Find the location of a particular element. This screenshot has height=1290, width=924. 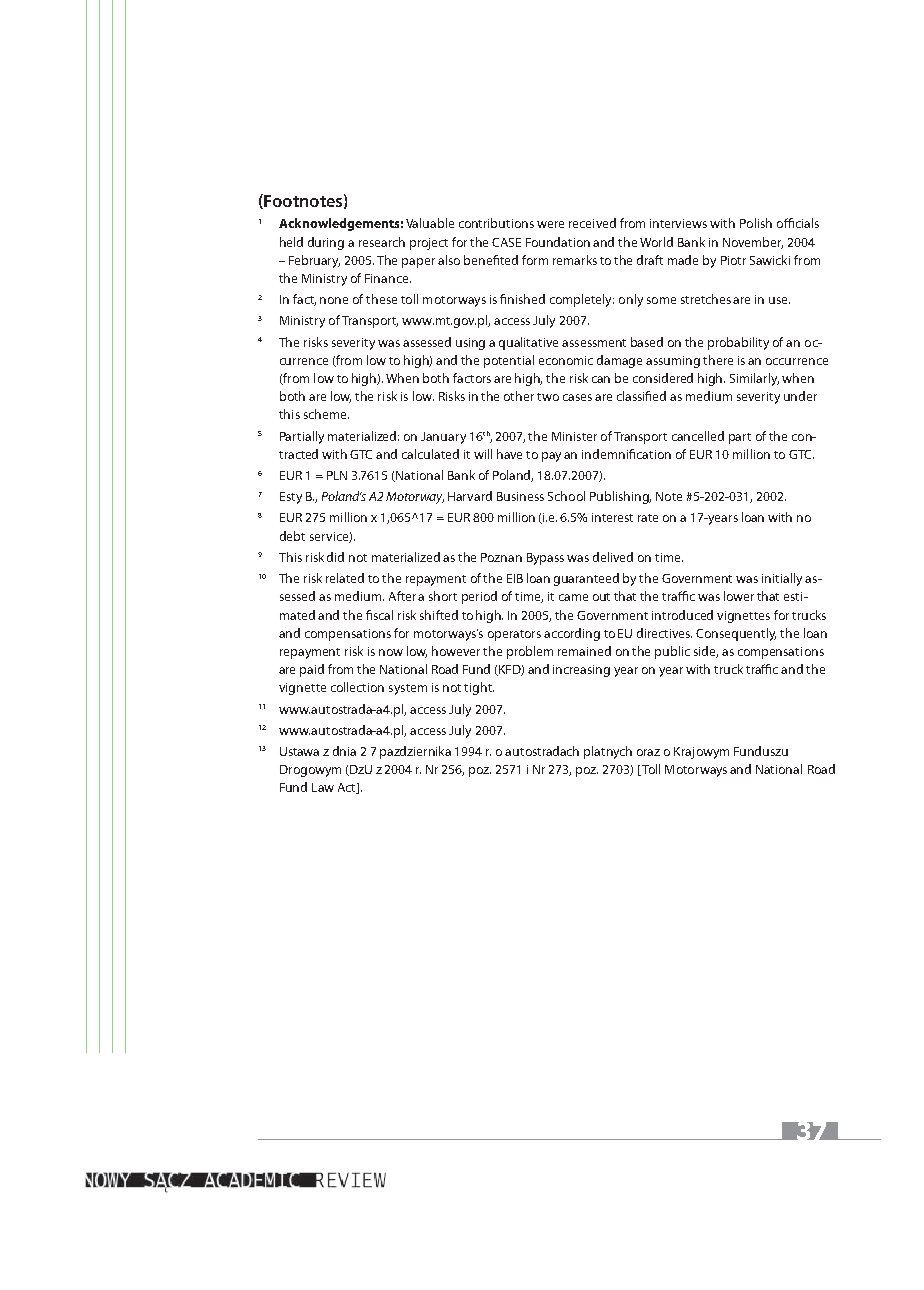

economic is located at coordinates (566, 360).
